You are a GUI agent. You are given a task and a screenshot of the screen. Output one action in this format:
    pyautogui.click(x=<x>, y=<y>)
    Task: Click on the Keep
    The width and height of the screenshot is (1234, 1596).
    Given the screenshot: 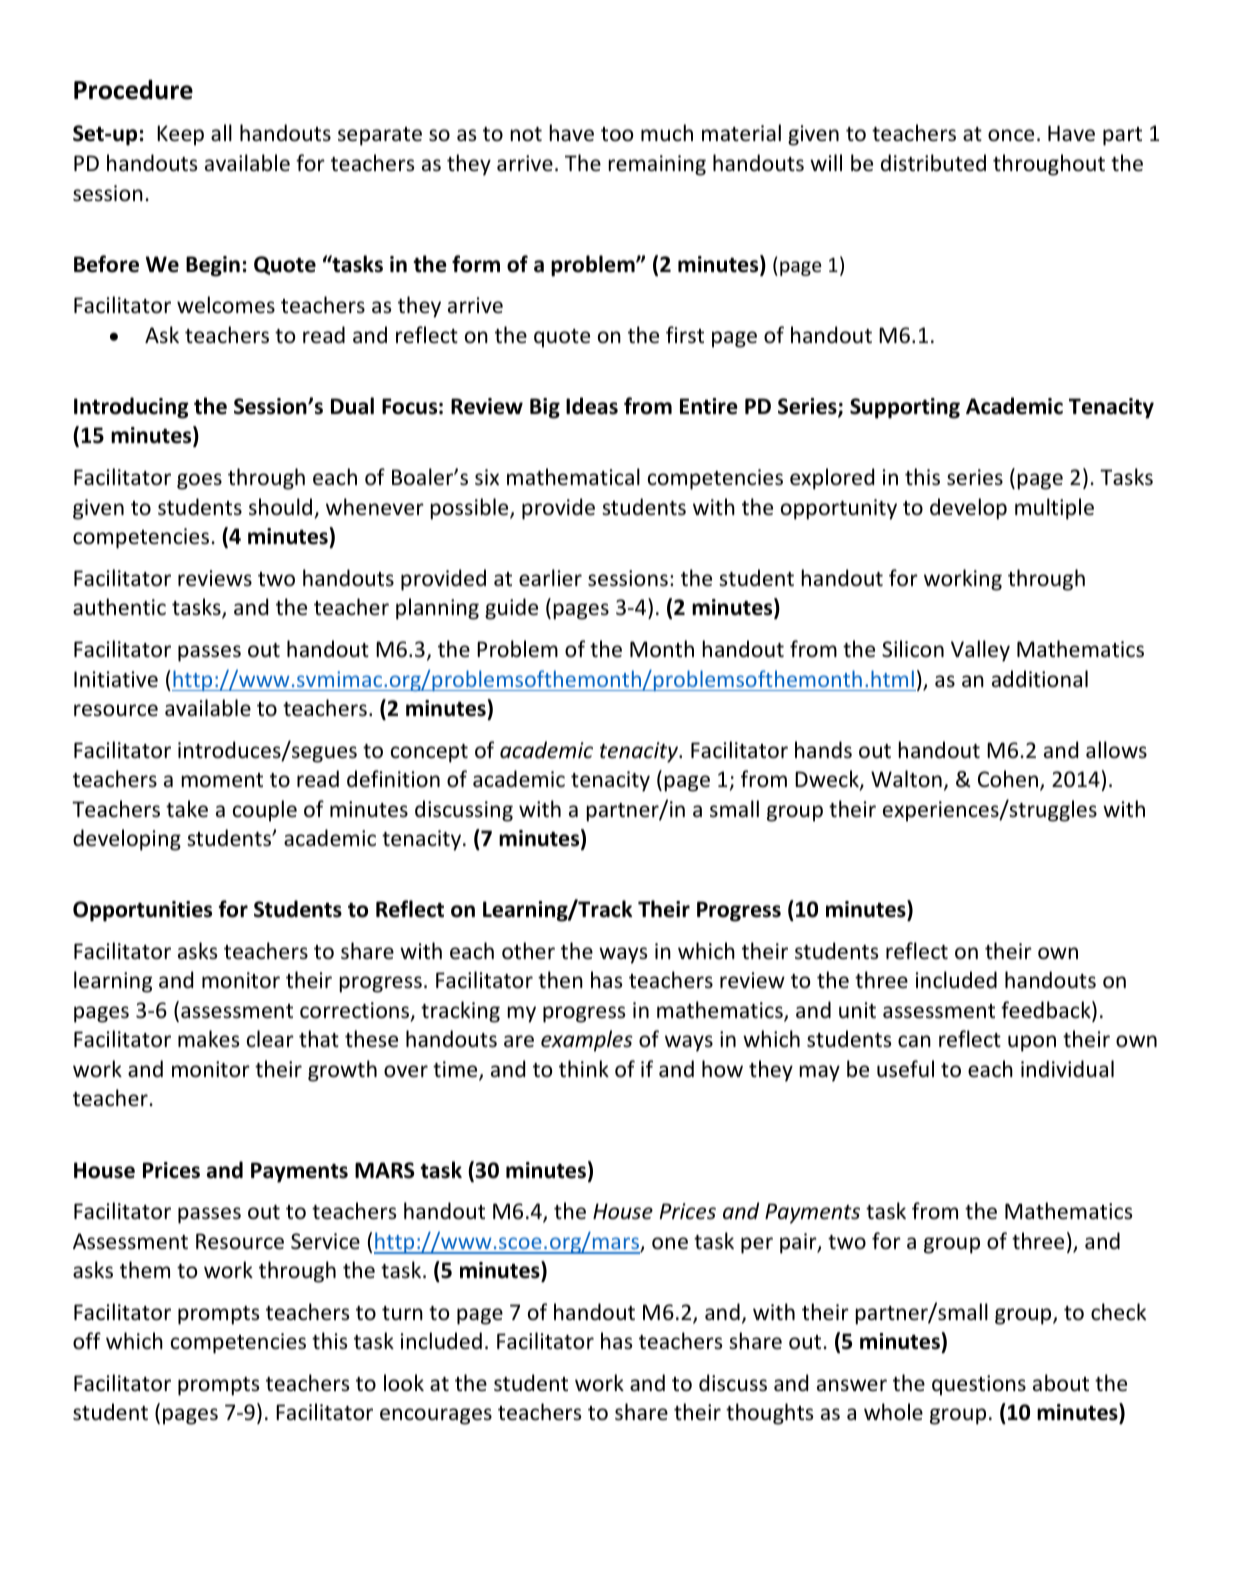 What is the action you would take?
    pyautogui.click(x=180, y=135)
